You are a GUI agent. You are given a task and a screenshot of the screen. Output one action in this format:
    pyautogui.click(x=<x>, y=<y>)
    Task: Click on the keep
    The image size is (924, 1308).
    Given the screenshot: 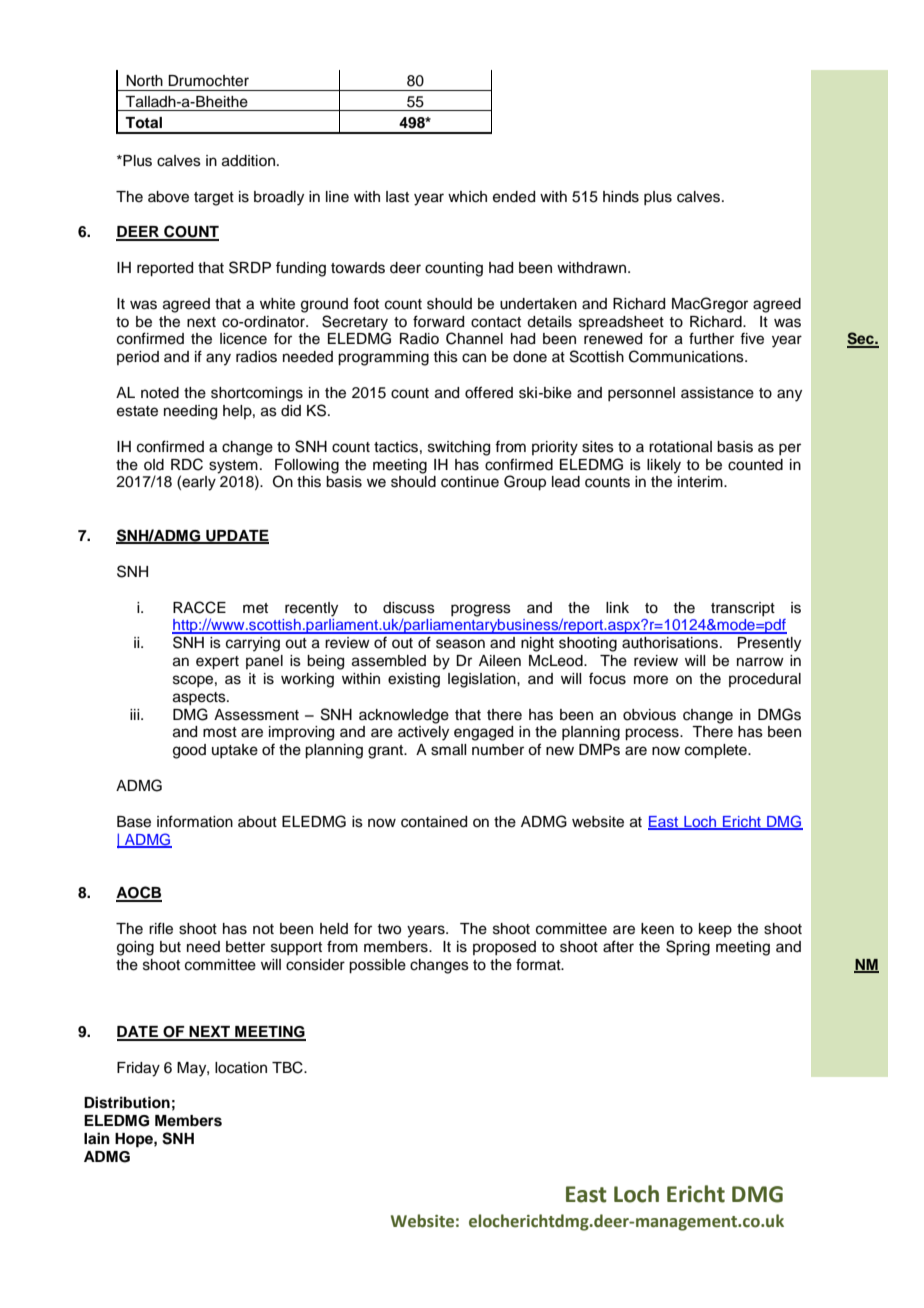 What is the action you would take?
    pyautogui.click(x=715, y=930)
